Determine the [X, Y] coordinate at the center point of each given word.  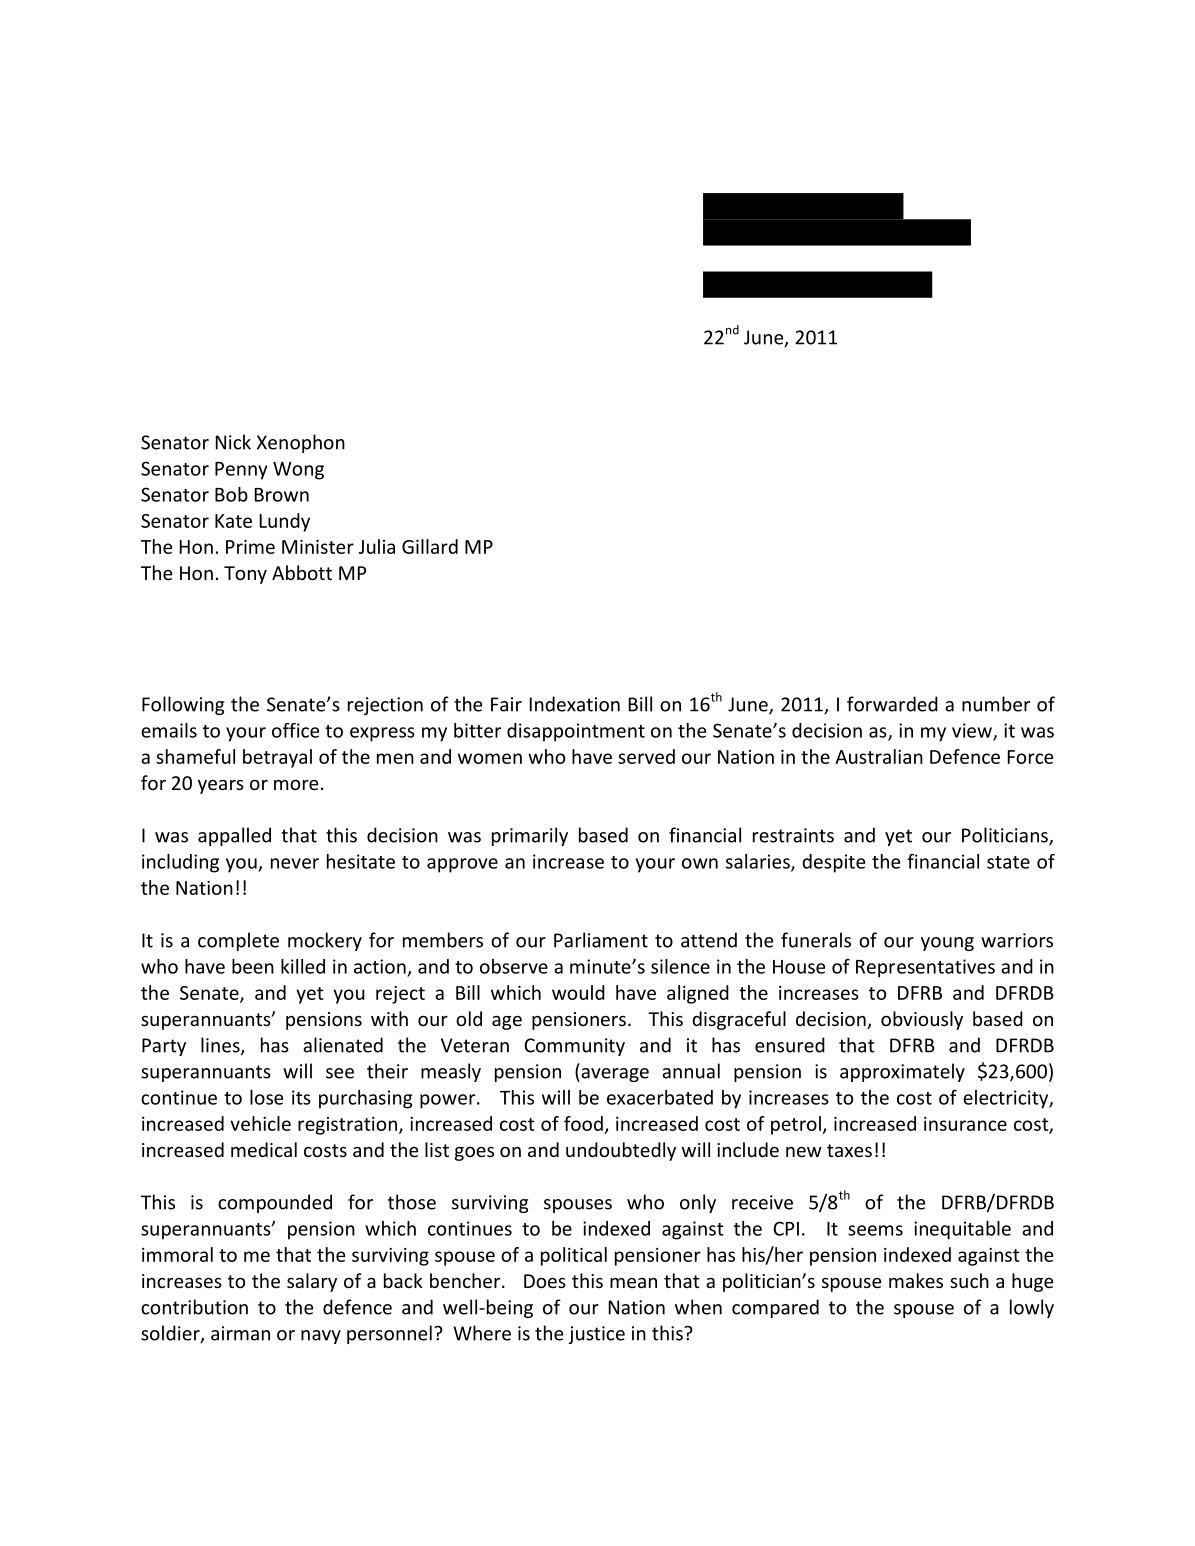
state [1008, 862]
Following [183, 705]
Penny [241, 471]
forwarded [892, 704]
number [996, 704]
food [583, 1123]
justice [597, 1335]
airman [240, 1333]
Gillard [430, 546]
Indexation [575, 704]
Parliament [601, 940]
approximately [902, 1072]
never [295, 863]
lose [266, 1097]
